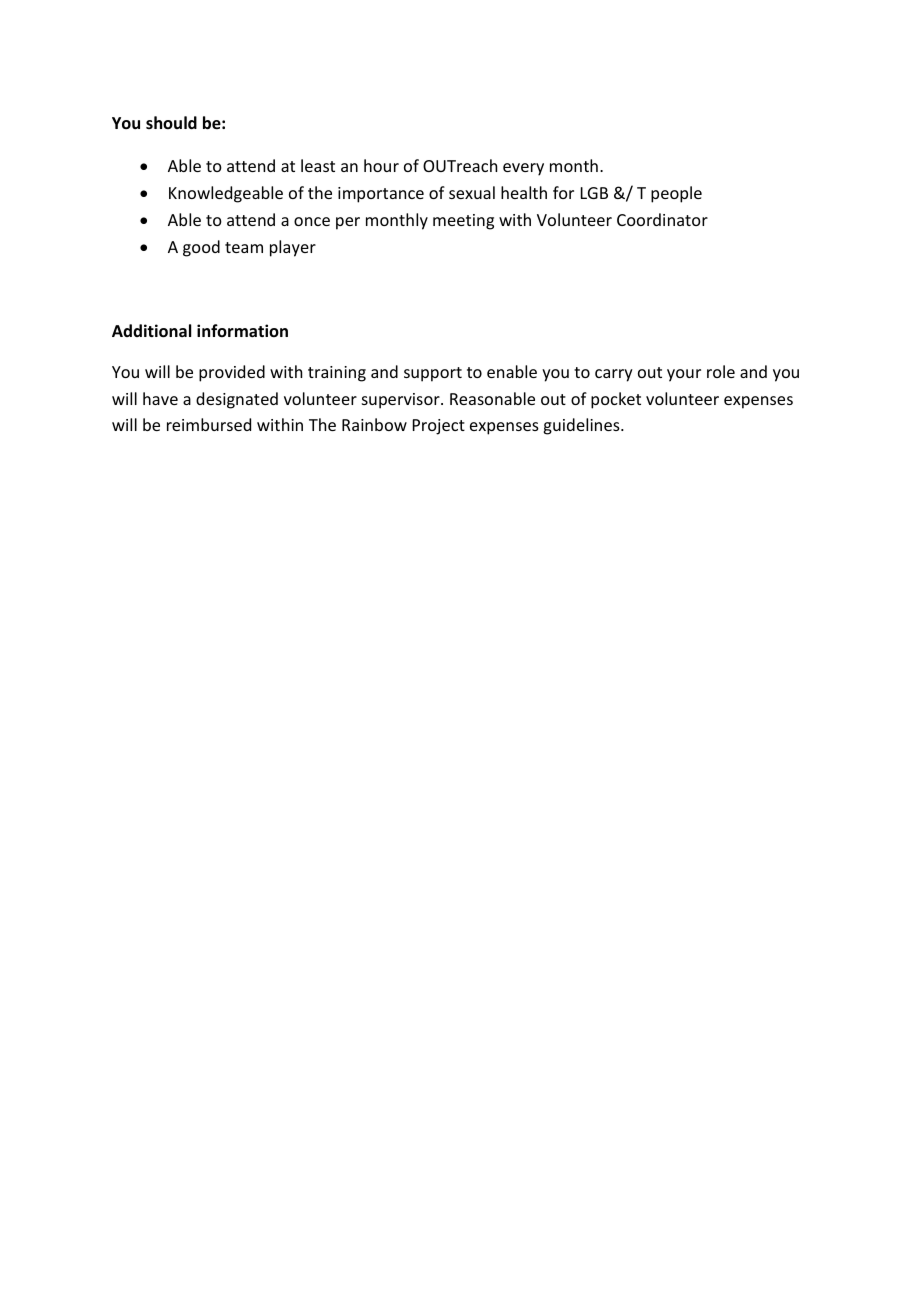  I want to click on support, so click(433, 374).
